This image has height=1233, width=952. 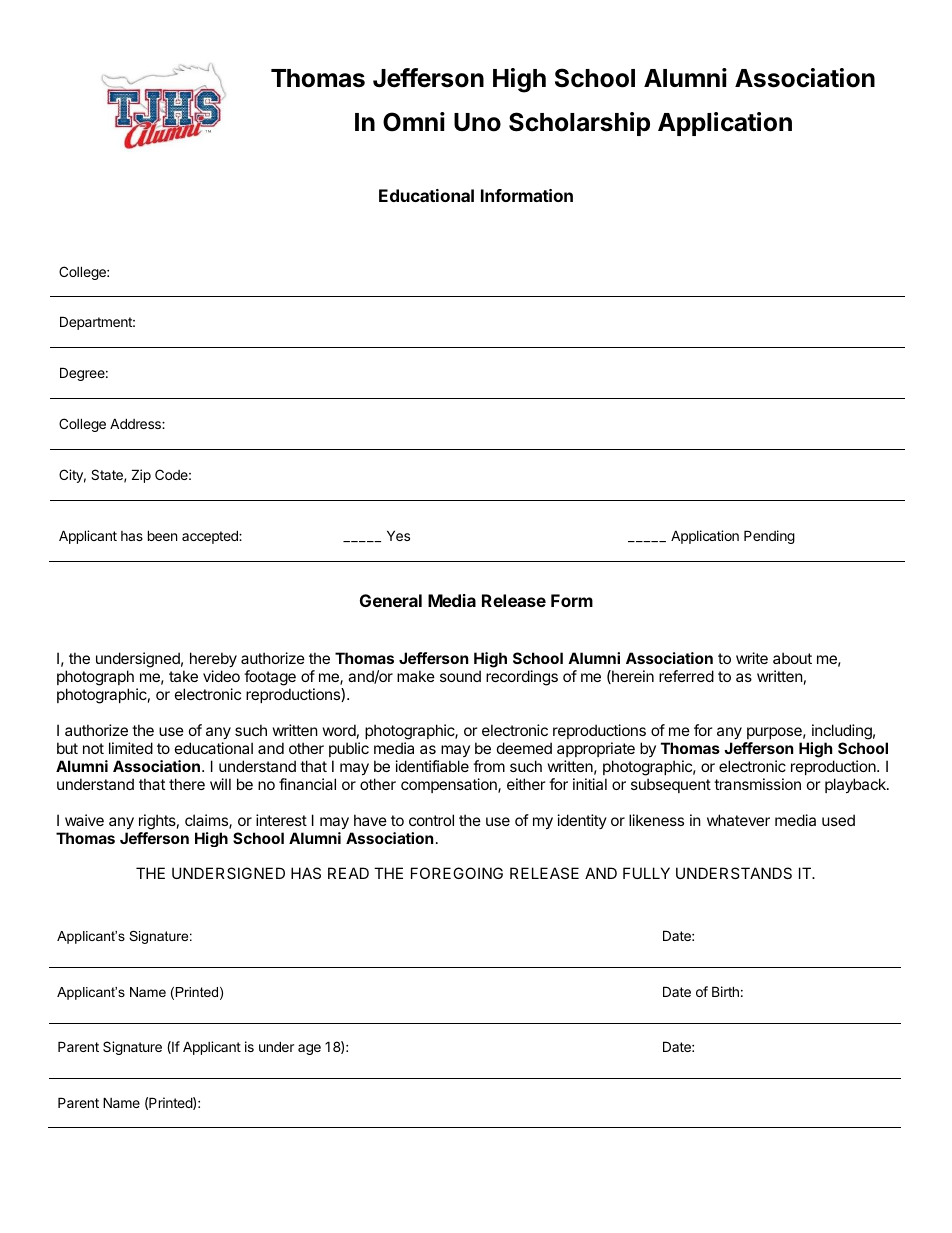 I want to click on Uno, so click(x=477, y=122).
